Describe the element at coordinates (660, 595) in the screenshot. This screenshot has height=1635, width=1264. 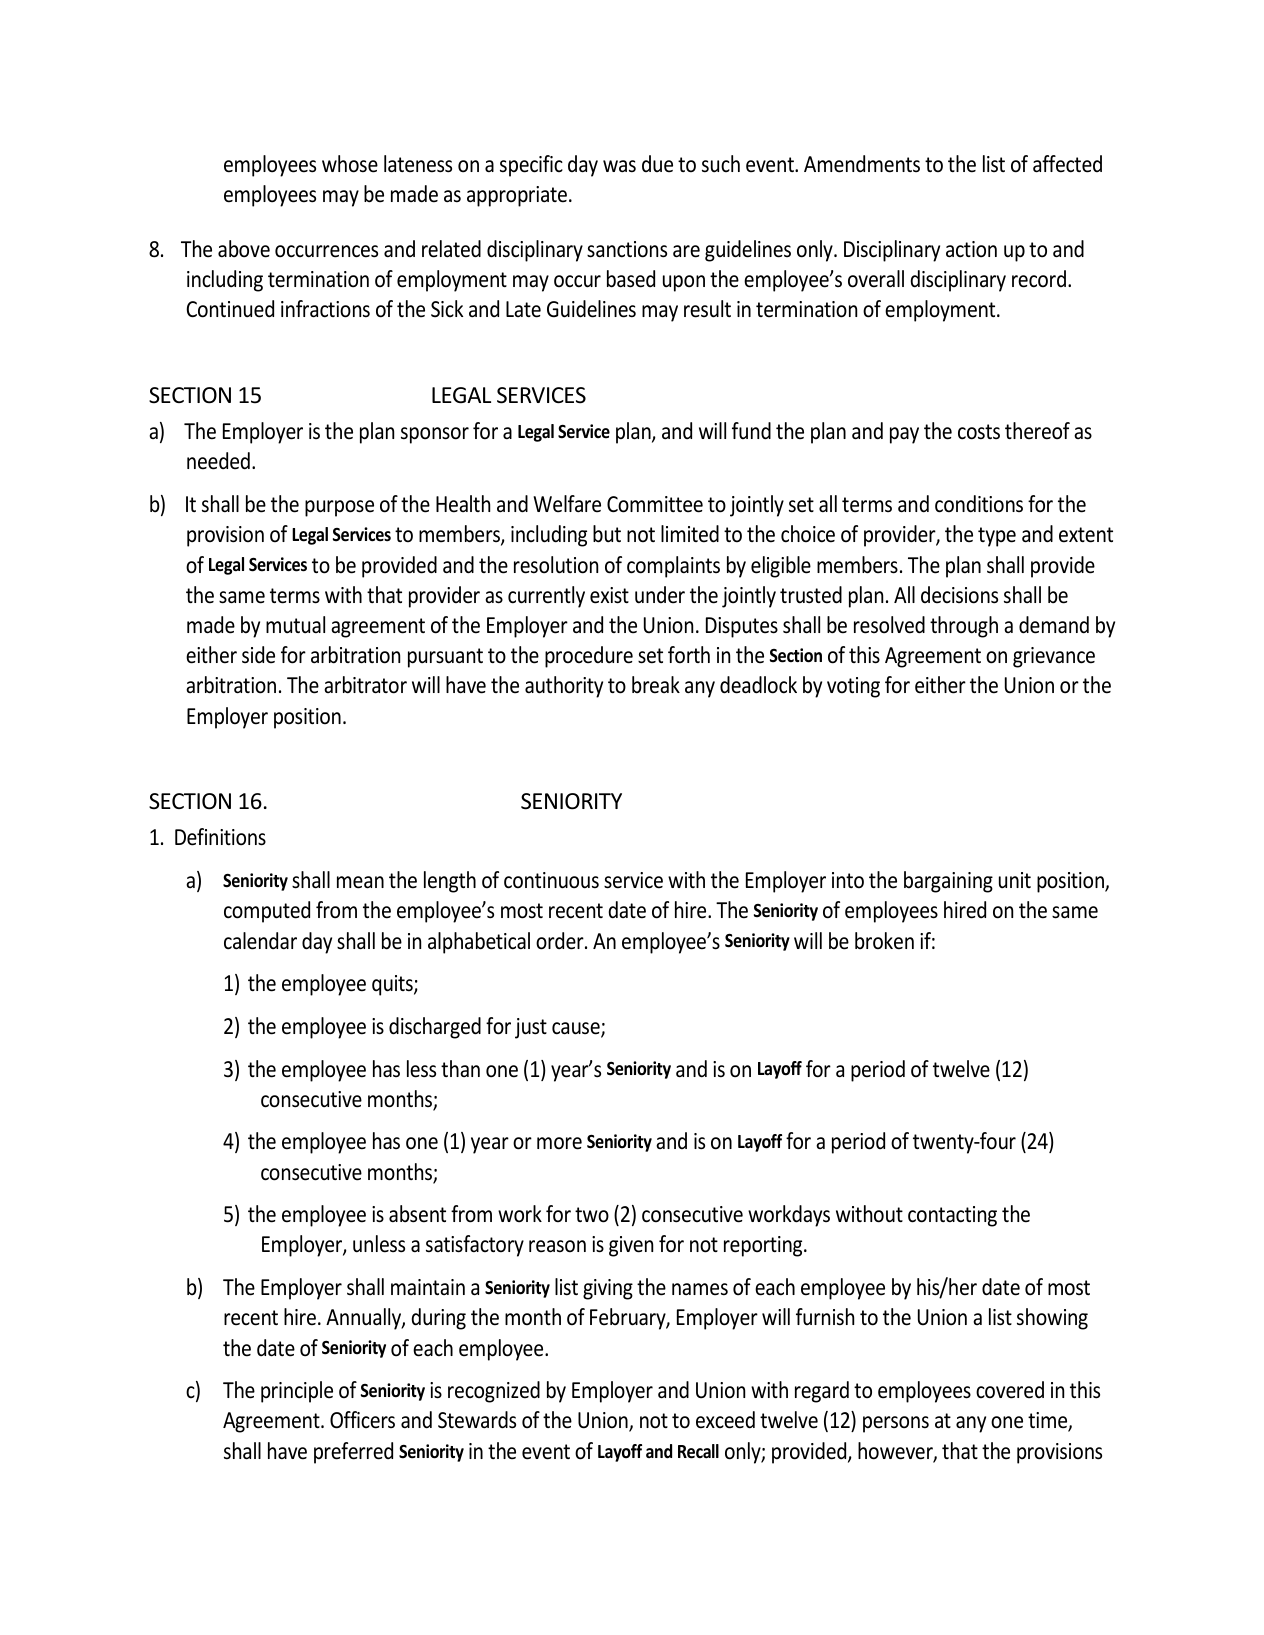
I see `under` at that location.
